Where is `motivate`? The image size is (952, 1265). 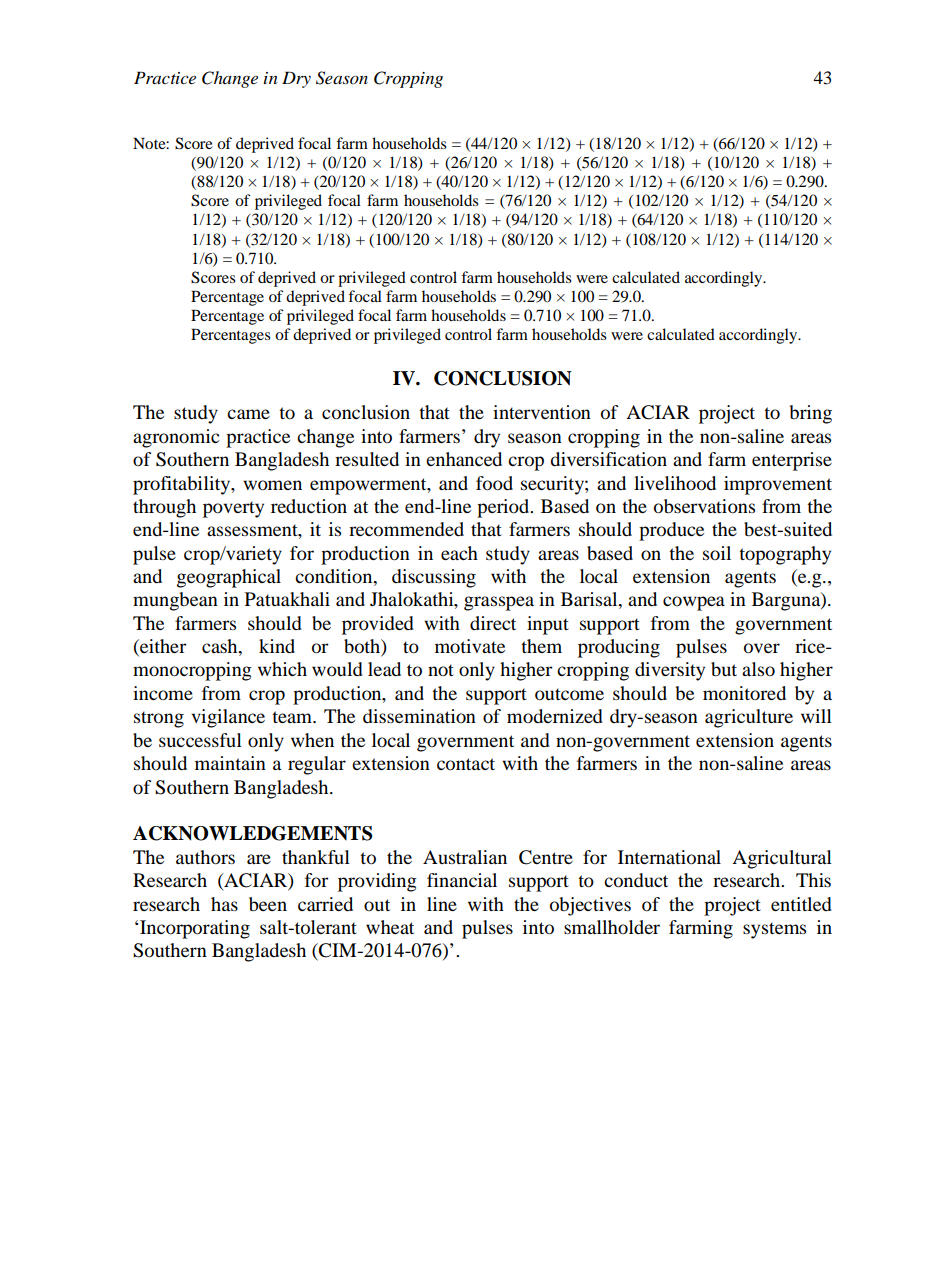 motivate is located at coordinates (470, 646).
